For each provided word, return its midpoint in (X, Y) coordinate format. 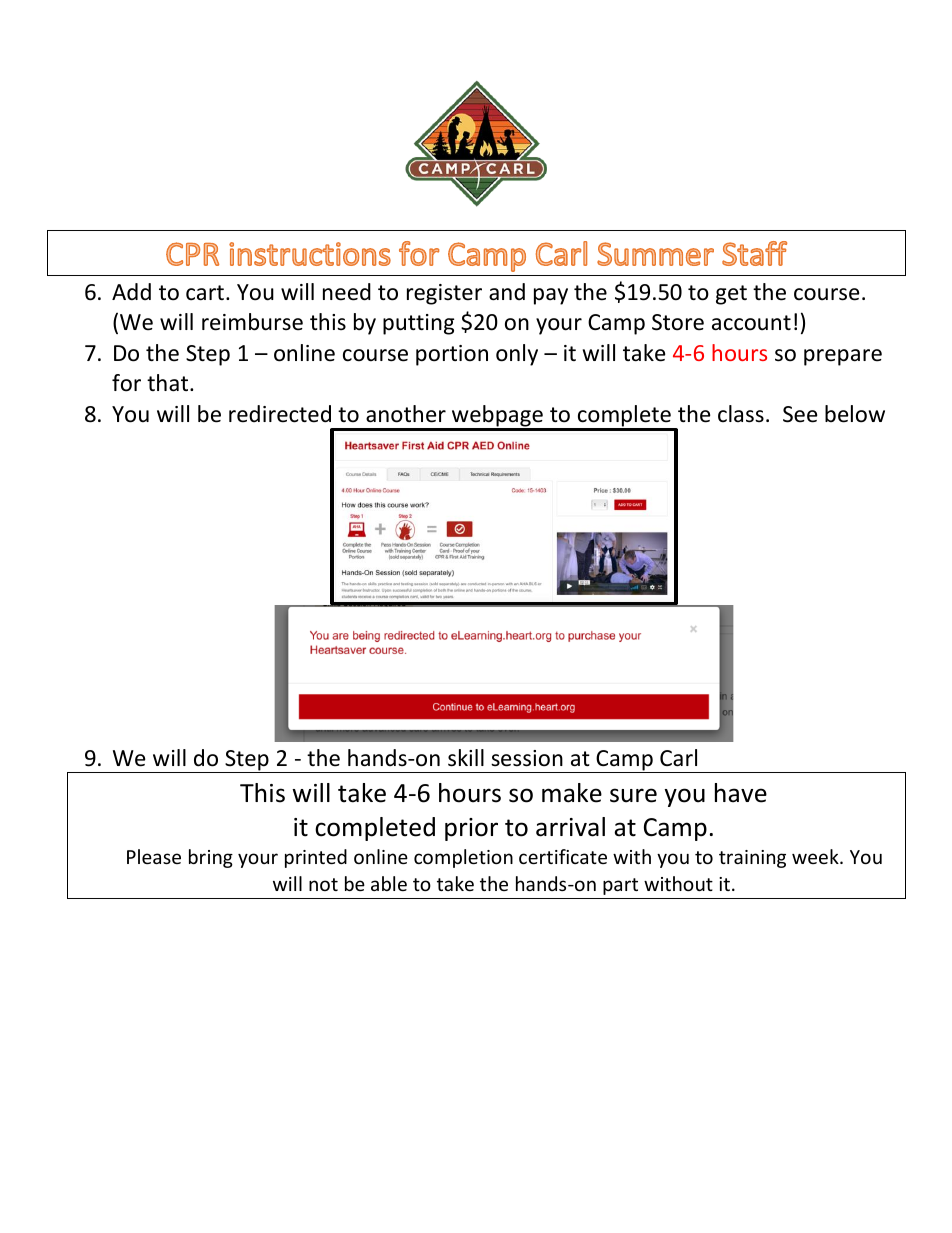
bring (211, 858)
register (444, 294)
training (752, 859)
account (751, 323)
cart (206, 293)
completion (463, 858)
